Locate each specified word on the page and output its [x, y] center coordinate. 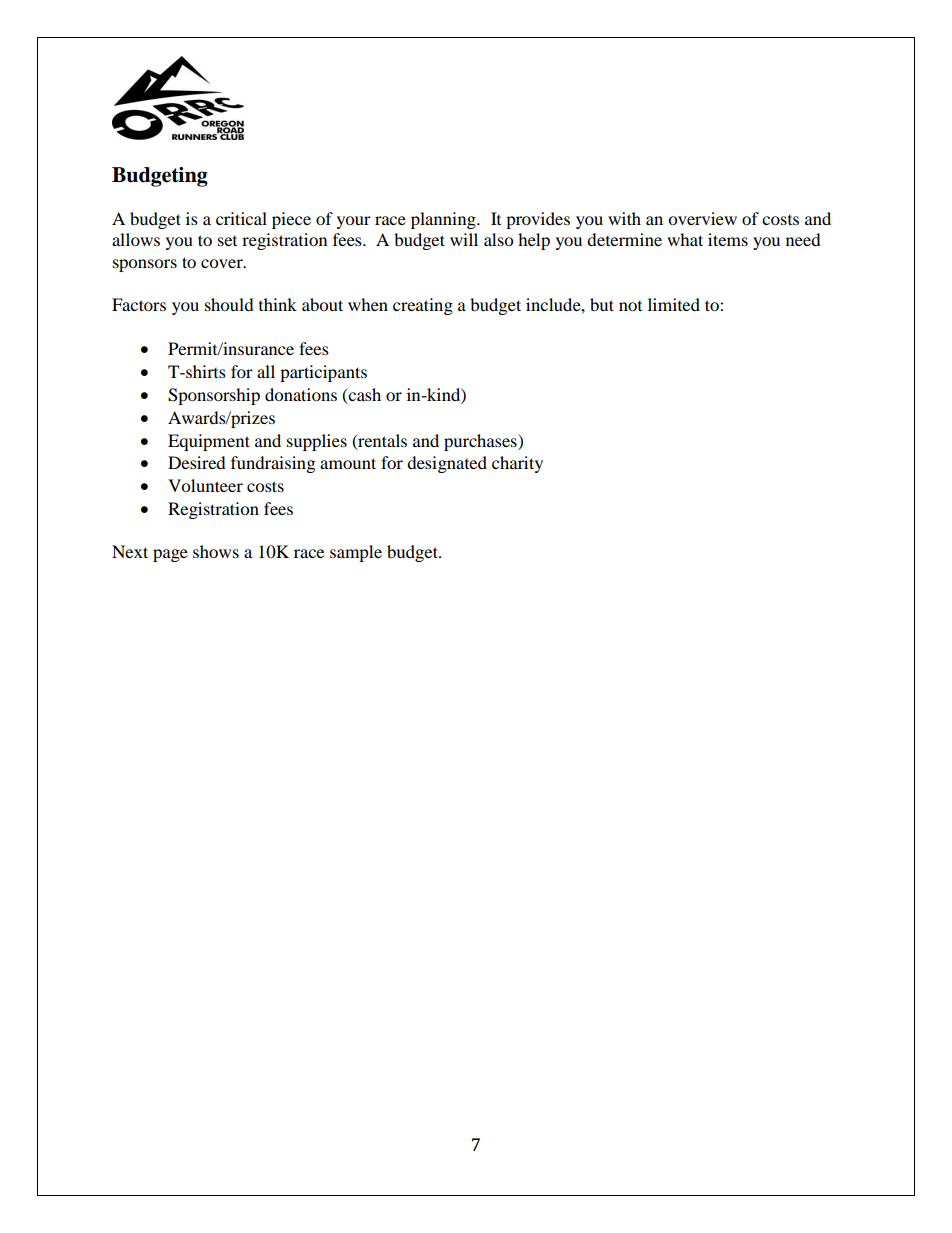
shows [216, 551]
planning [444, 220]
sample [356, 553]
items [728, 239]
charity [517, 464]
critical [241, 218]
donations [301, 394]
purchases [481, 442]
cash [364, 394]
